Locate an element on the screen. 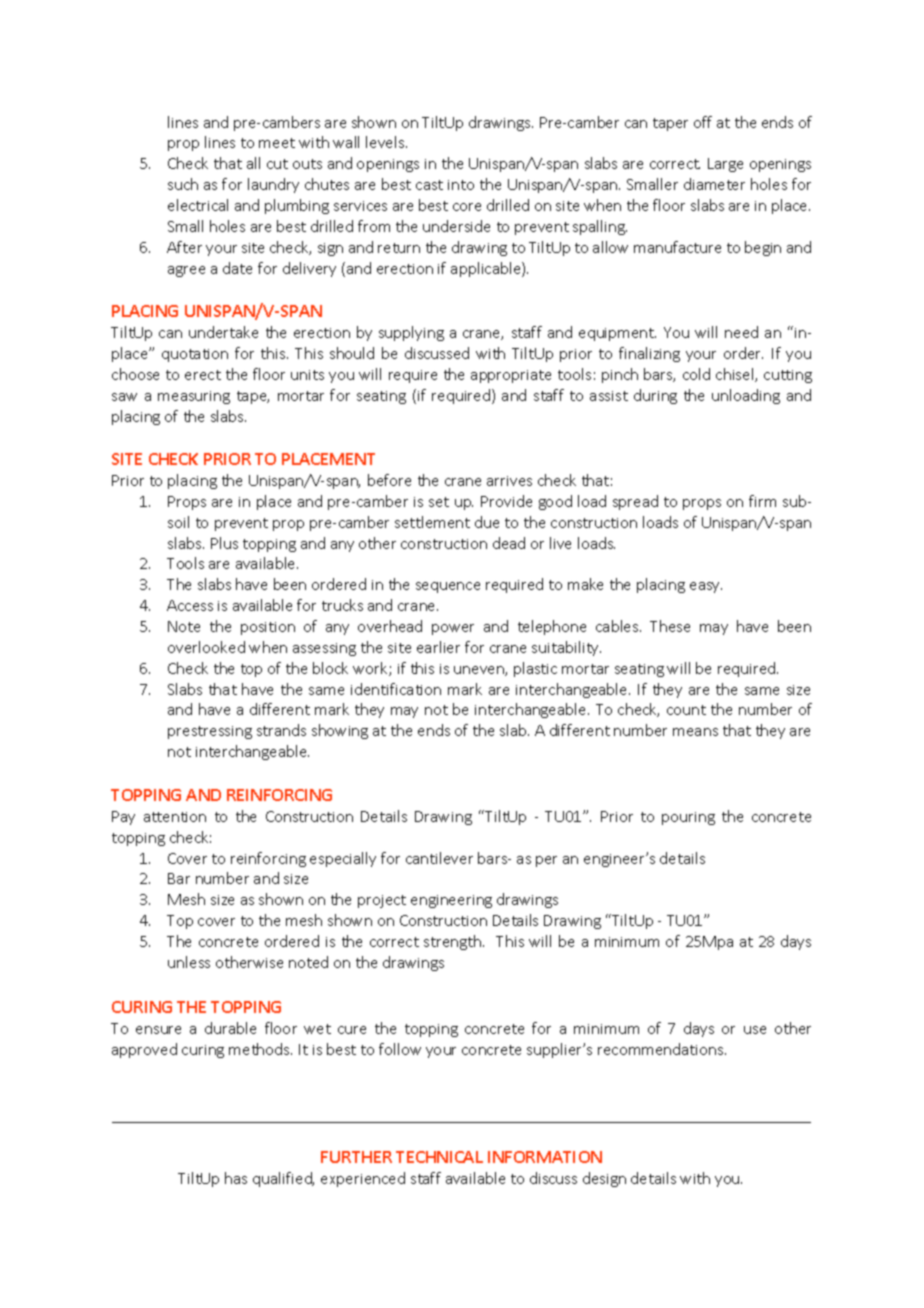 This screenshot has height=1308, width=924. These is located at coordinates (670, 626).
